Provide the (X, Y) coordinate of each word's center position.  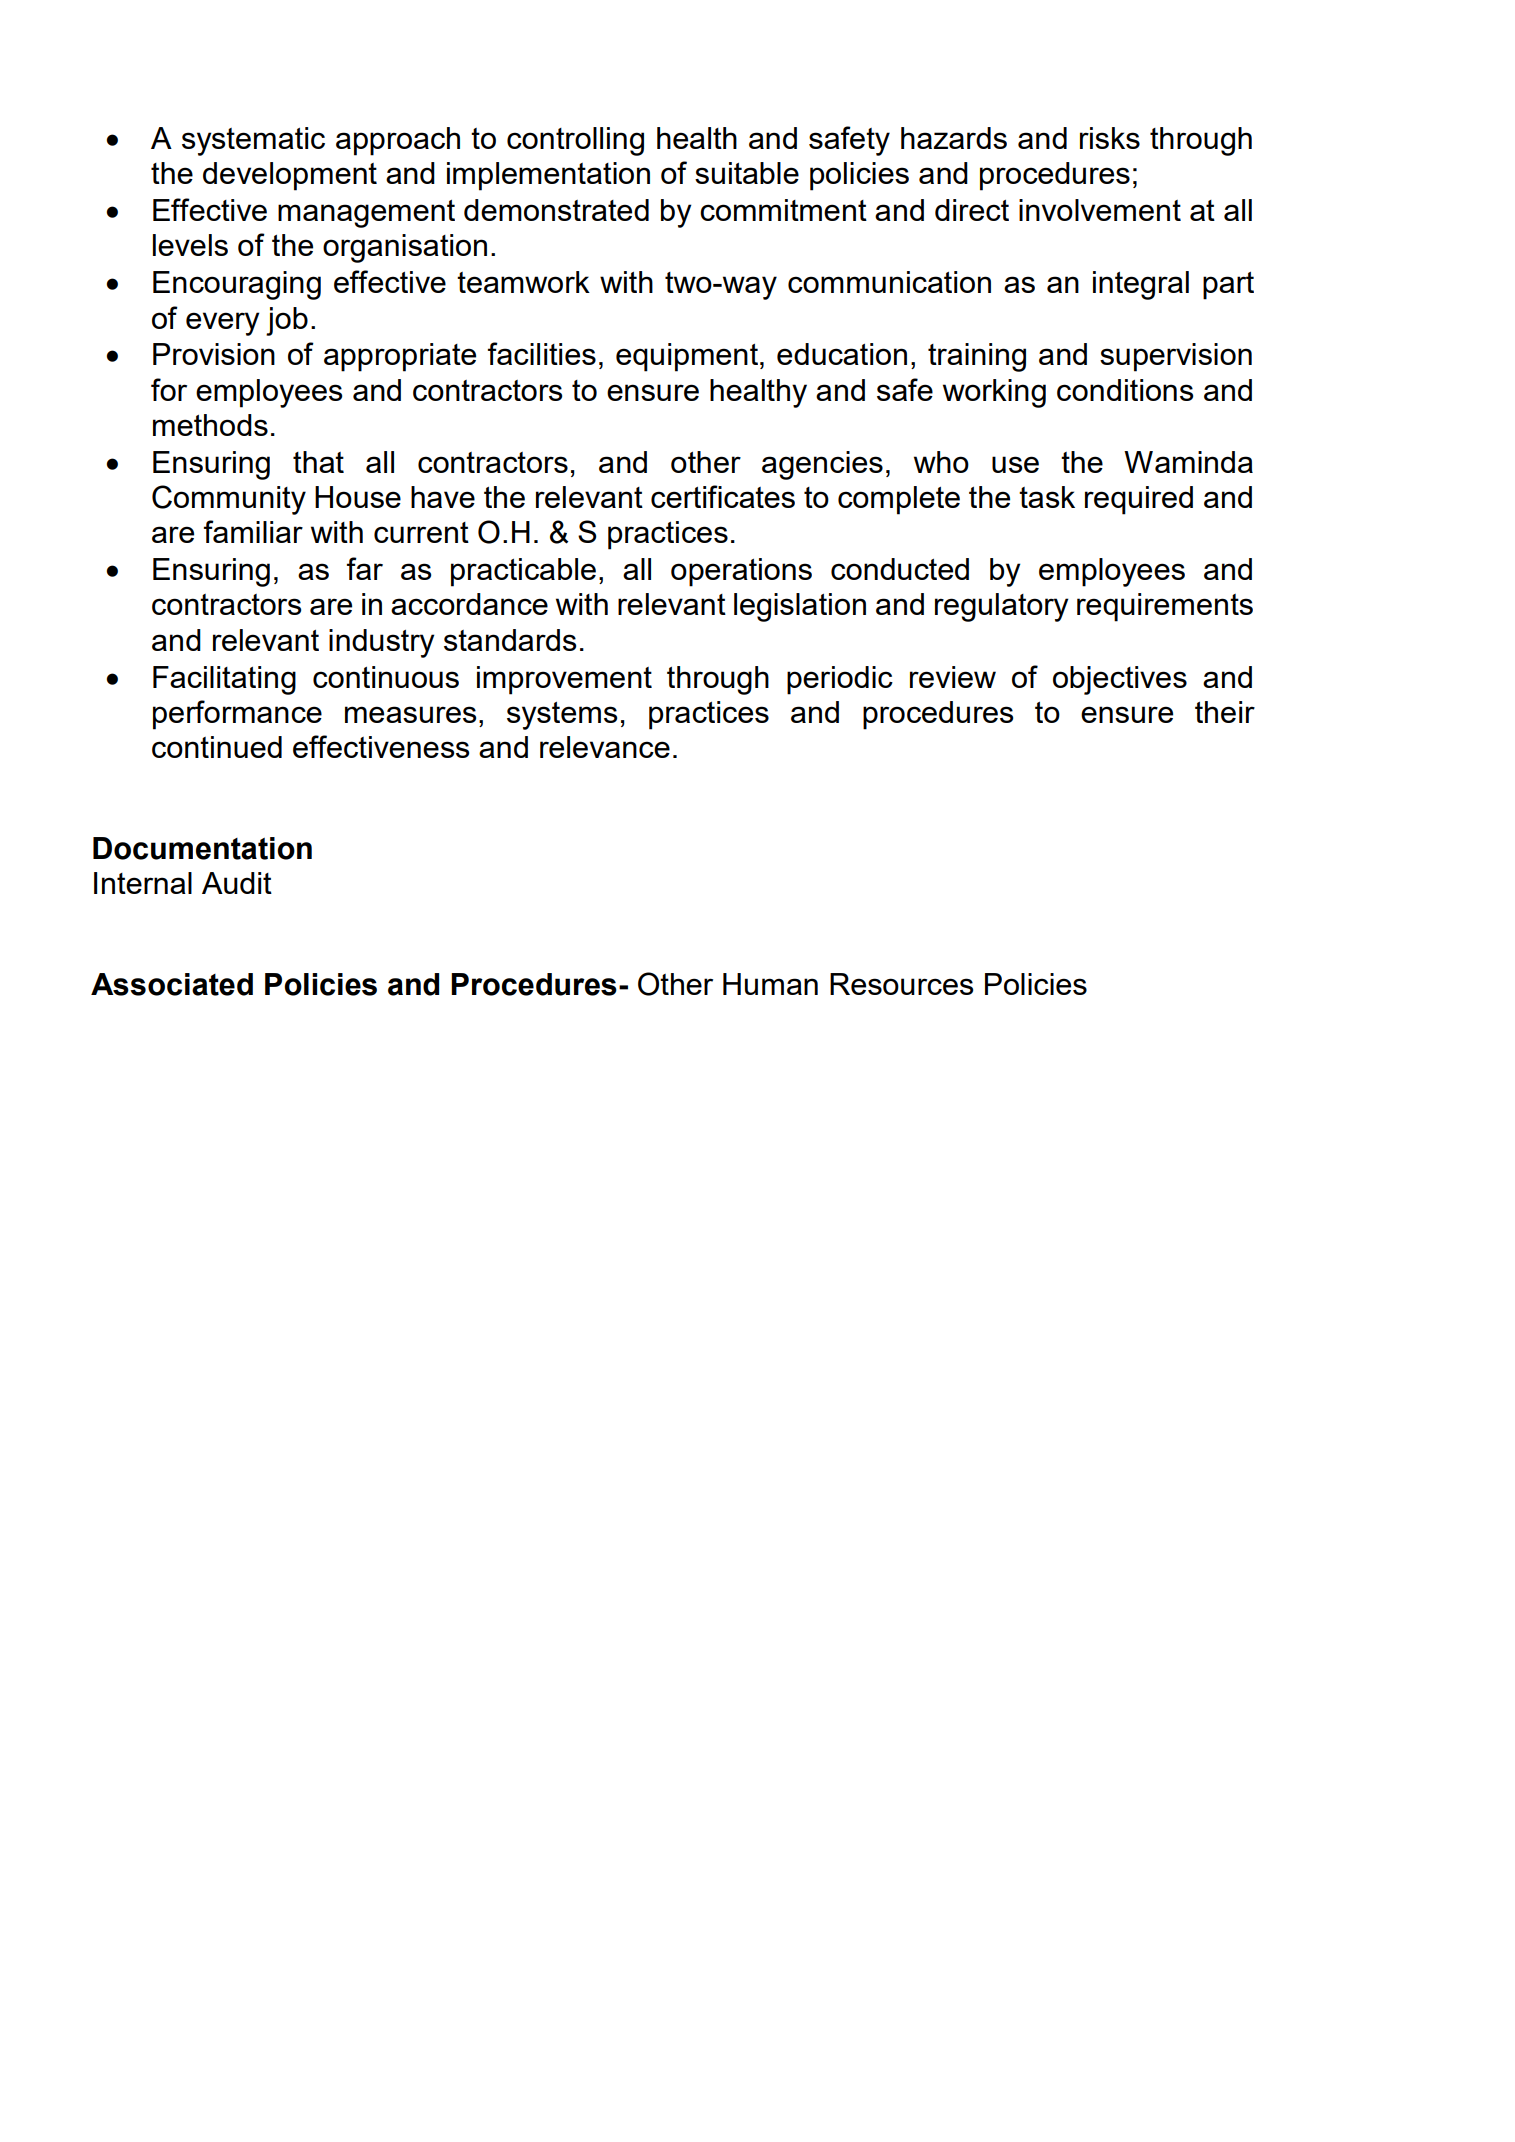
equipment (687, 357)
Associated (172, 984)
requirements (1165, 607)
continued (217, 747)
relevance (605, 747)
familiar (253, 531)
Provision (214, 354)
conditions (1125, 390)
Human (770, 984)
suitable (747, 173)
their (1225, 712)
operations (741, 572)
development (290, 176)
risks (1110, 138)
